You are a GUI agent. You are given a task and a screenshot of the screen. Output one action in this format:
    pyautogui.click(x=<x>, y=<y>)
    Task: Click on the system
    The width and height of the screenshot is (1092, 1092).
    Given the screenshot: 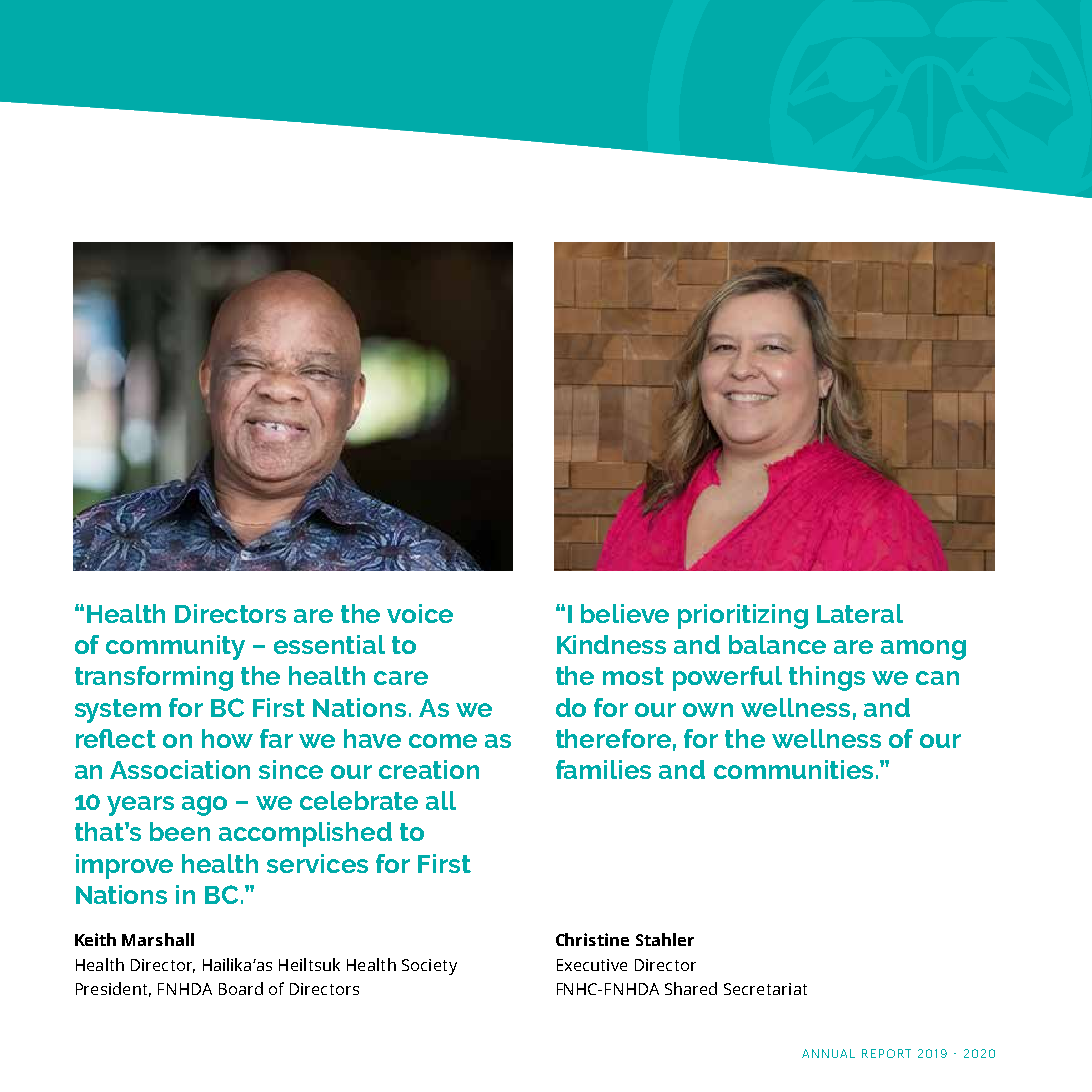 What is the action you would take?
    pyautogui.click(x=118, y=711)
